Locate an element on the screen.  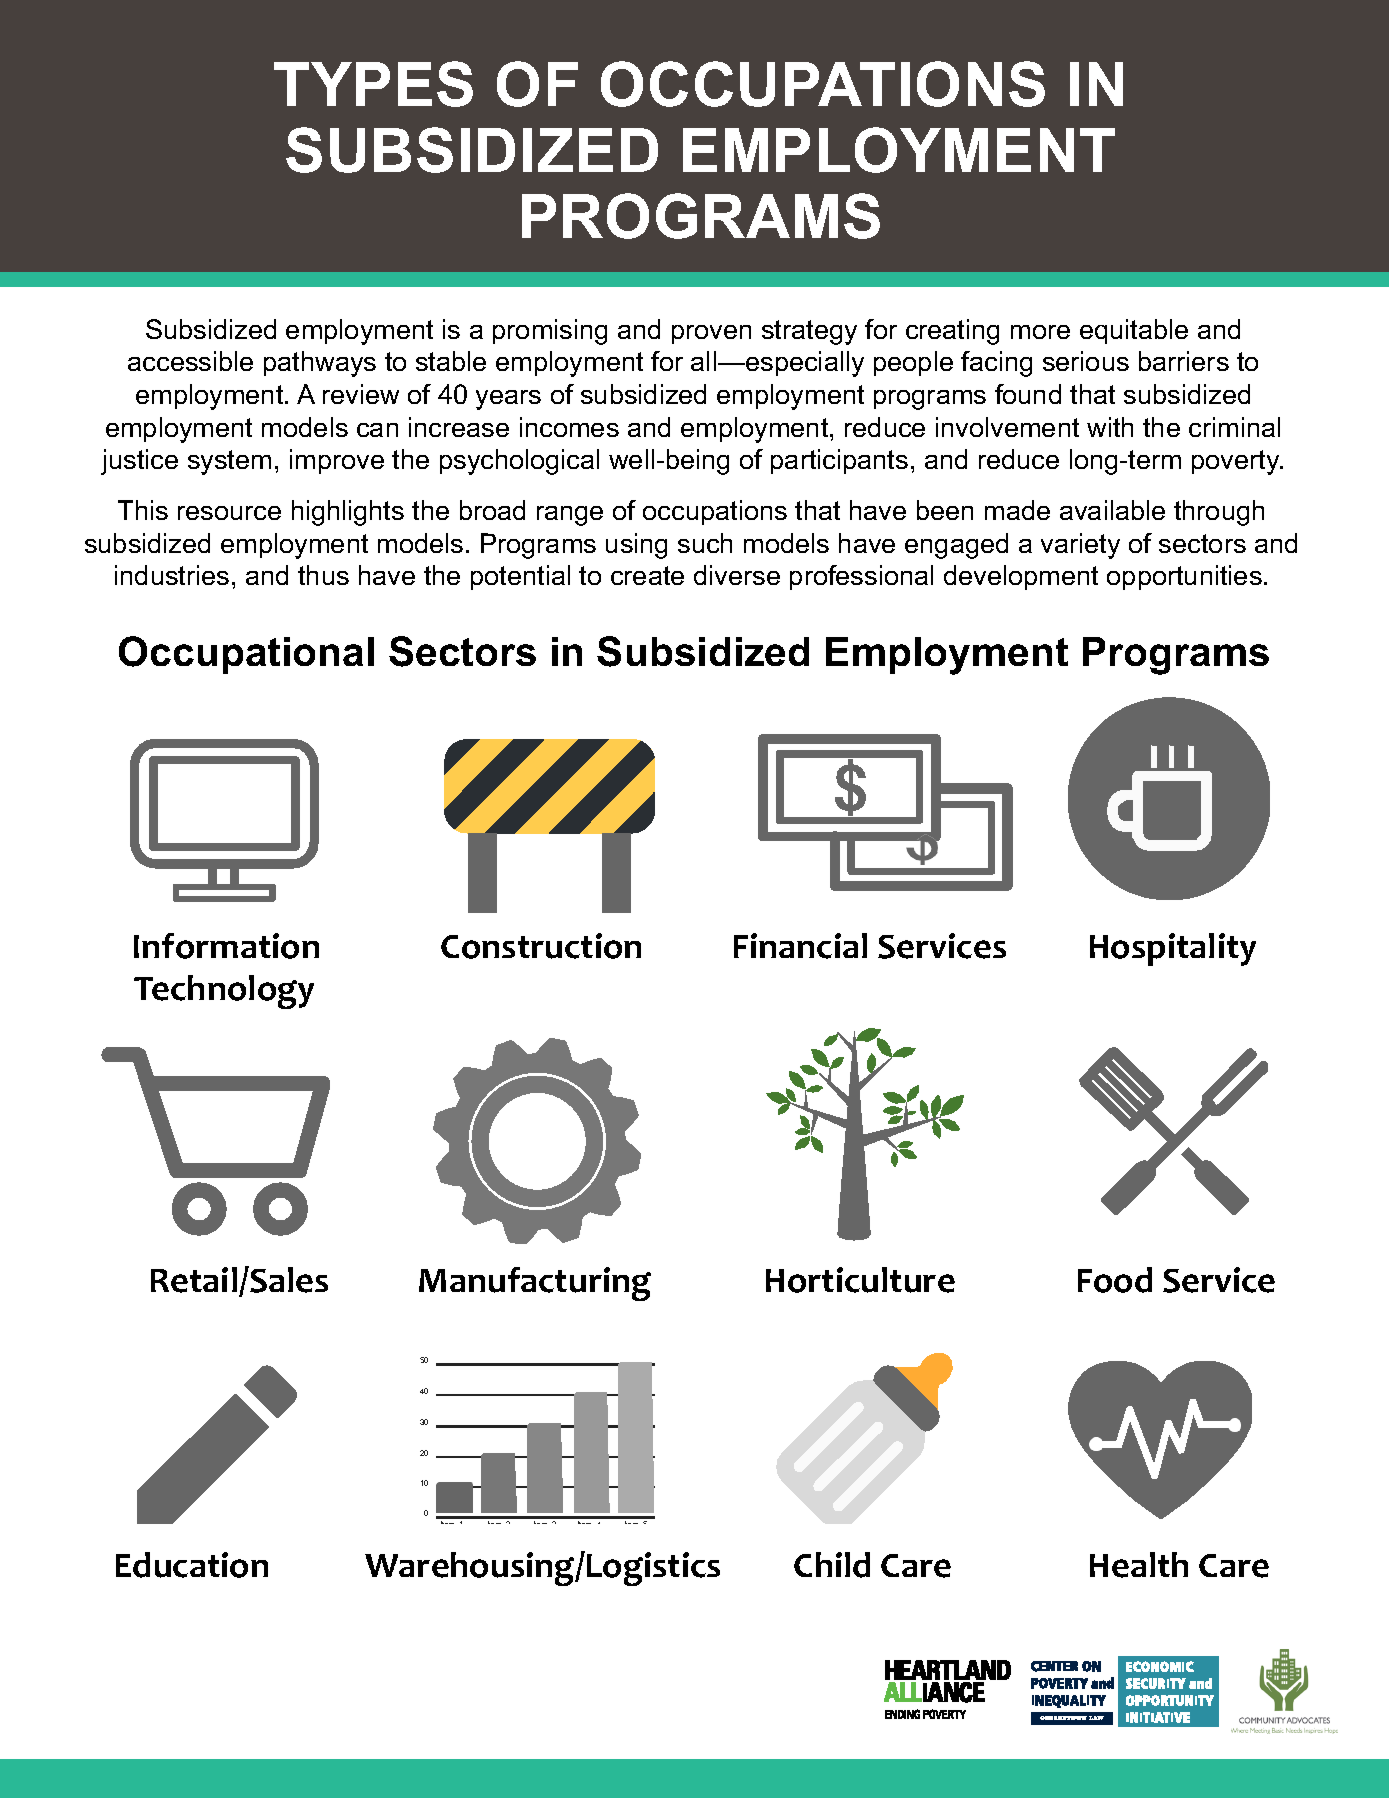
Information is located at coordinates (226, 946).
